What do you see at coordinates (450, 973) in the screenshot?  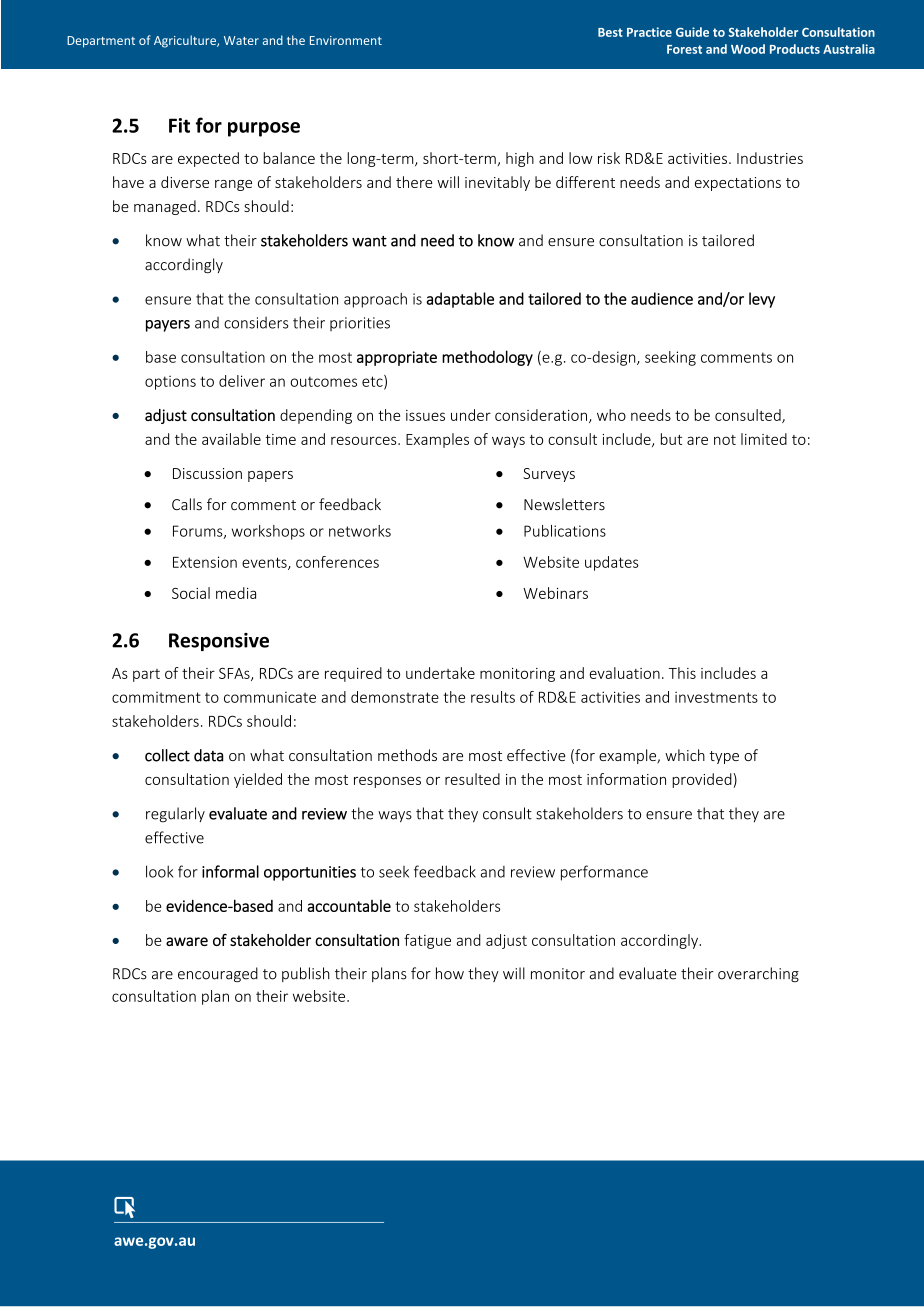 I see `how` at bounding box center [450, 973].
